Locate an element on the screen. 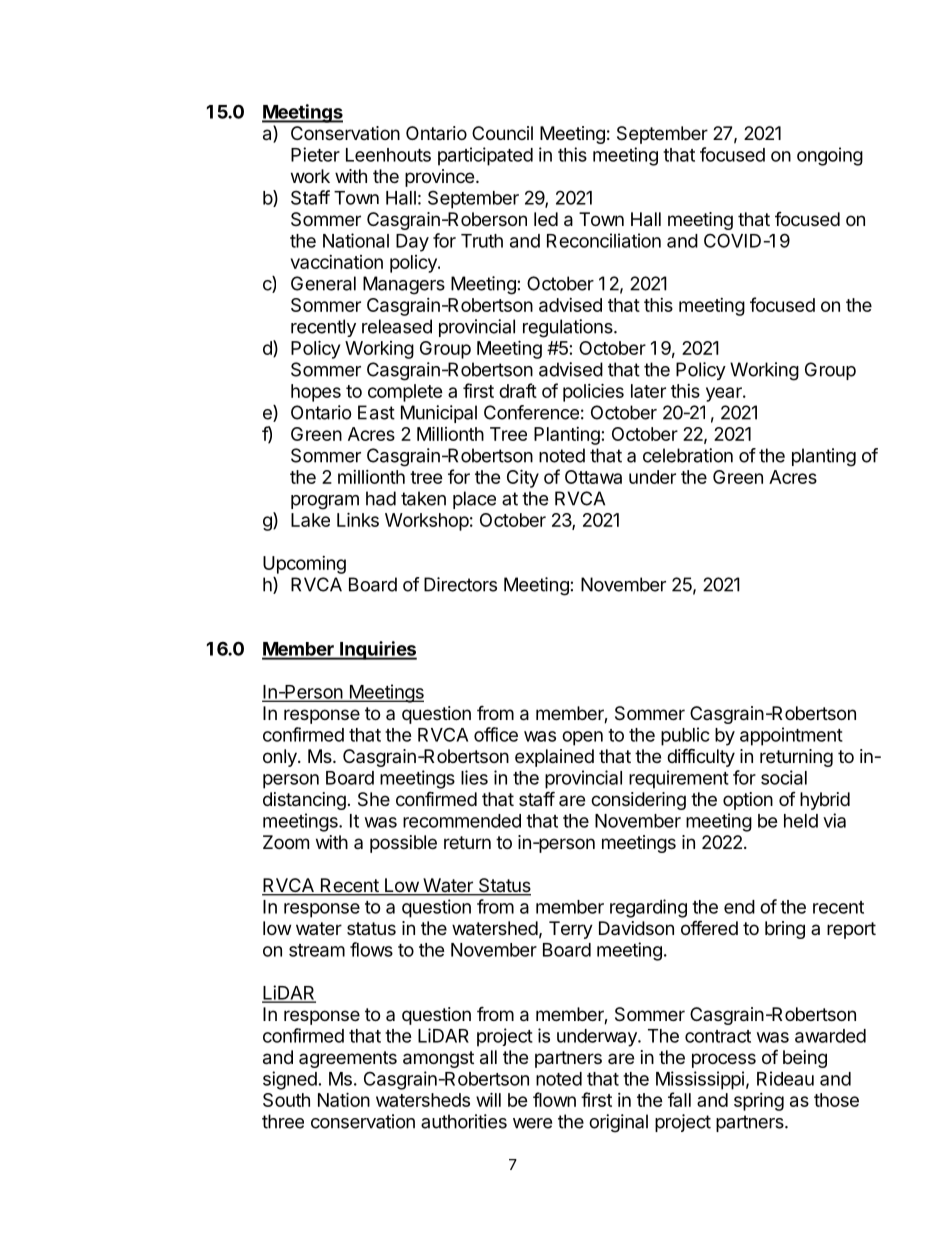 This screenshot has width=952, height=1233. agreements is located at coordinates (348, 1059).
